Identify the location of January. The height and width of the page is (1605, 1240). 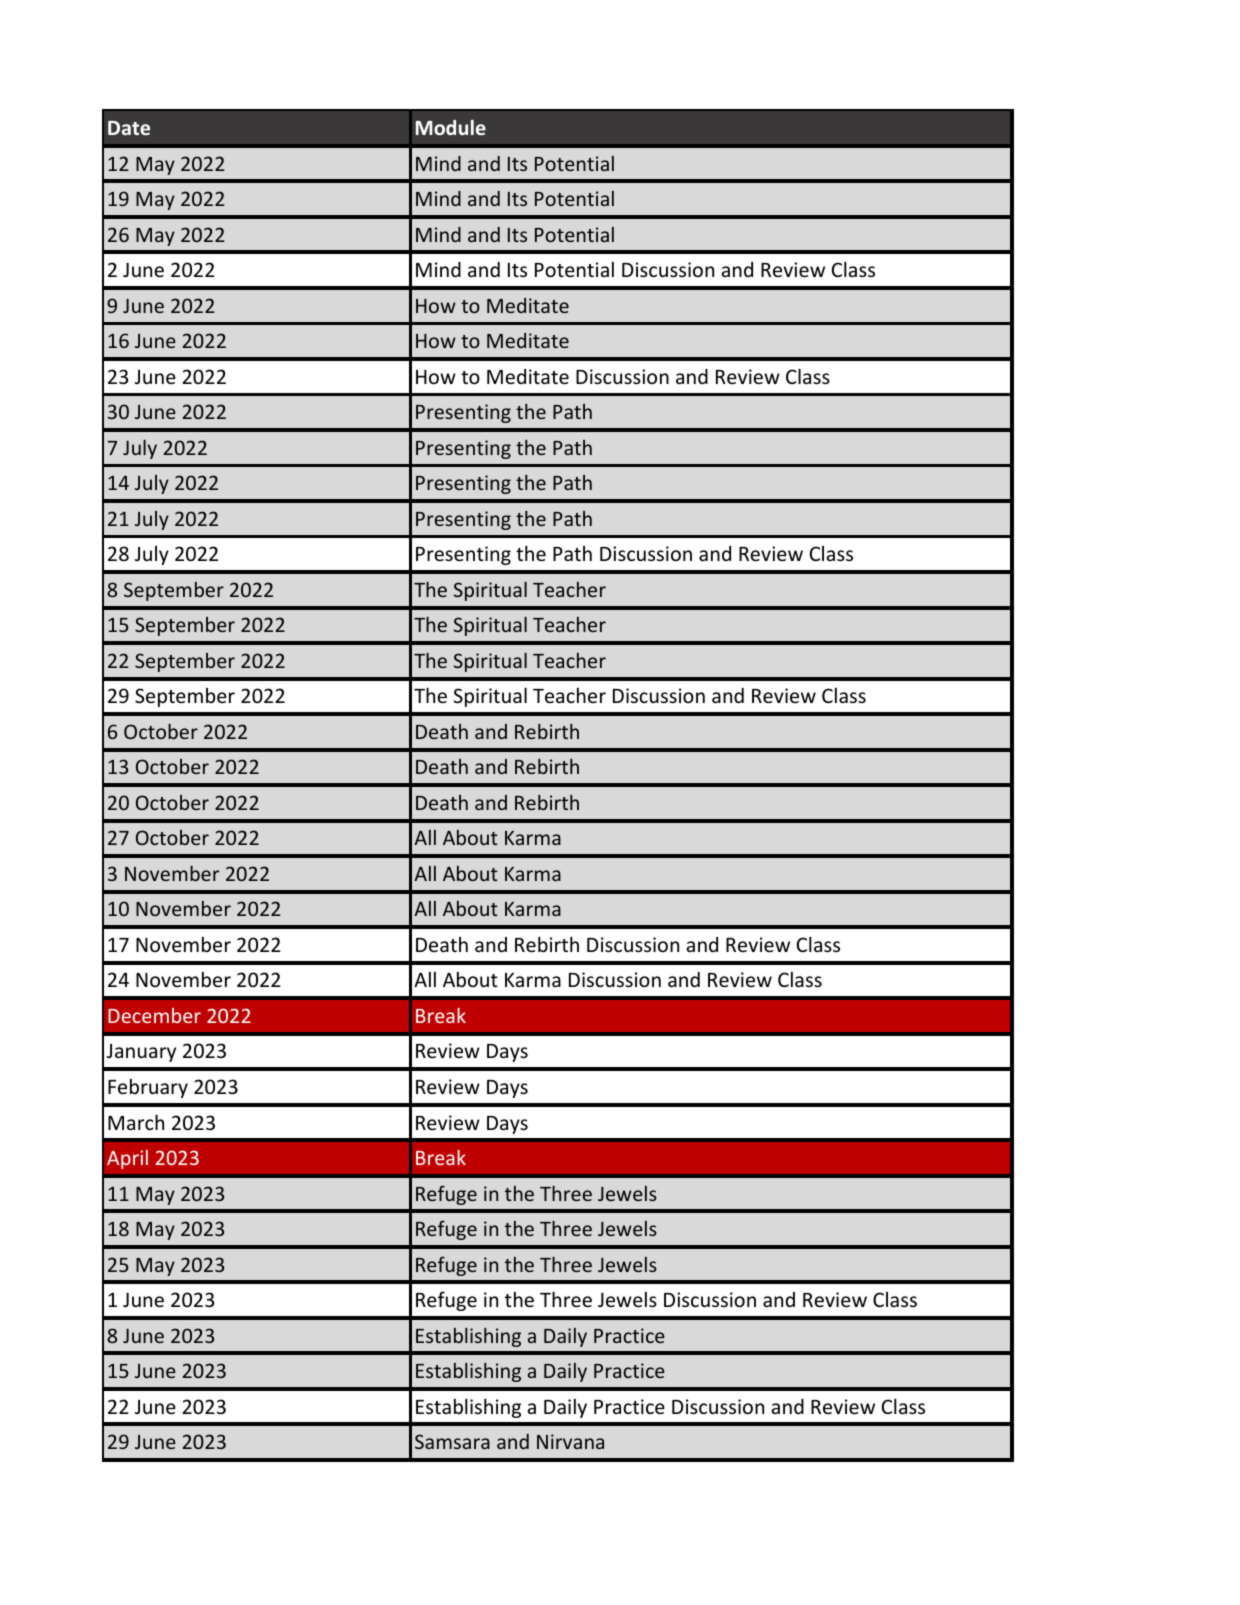
(141, 1053).
